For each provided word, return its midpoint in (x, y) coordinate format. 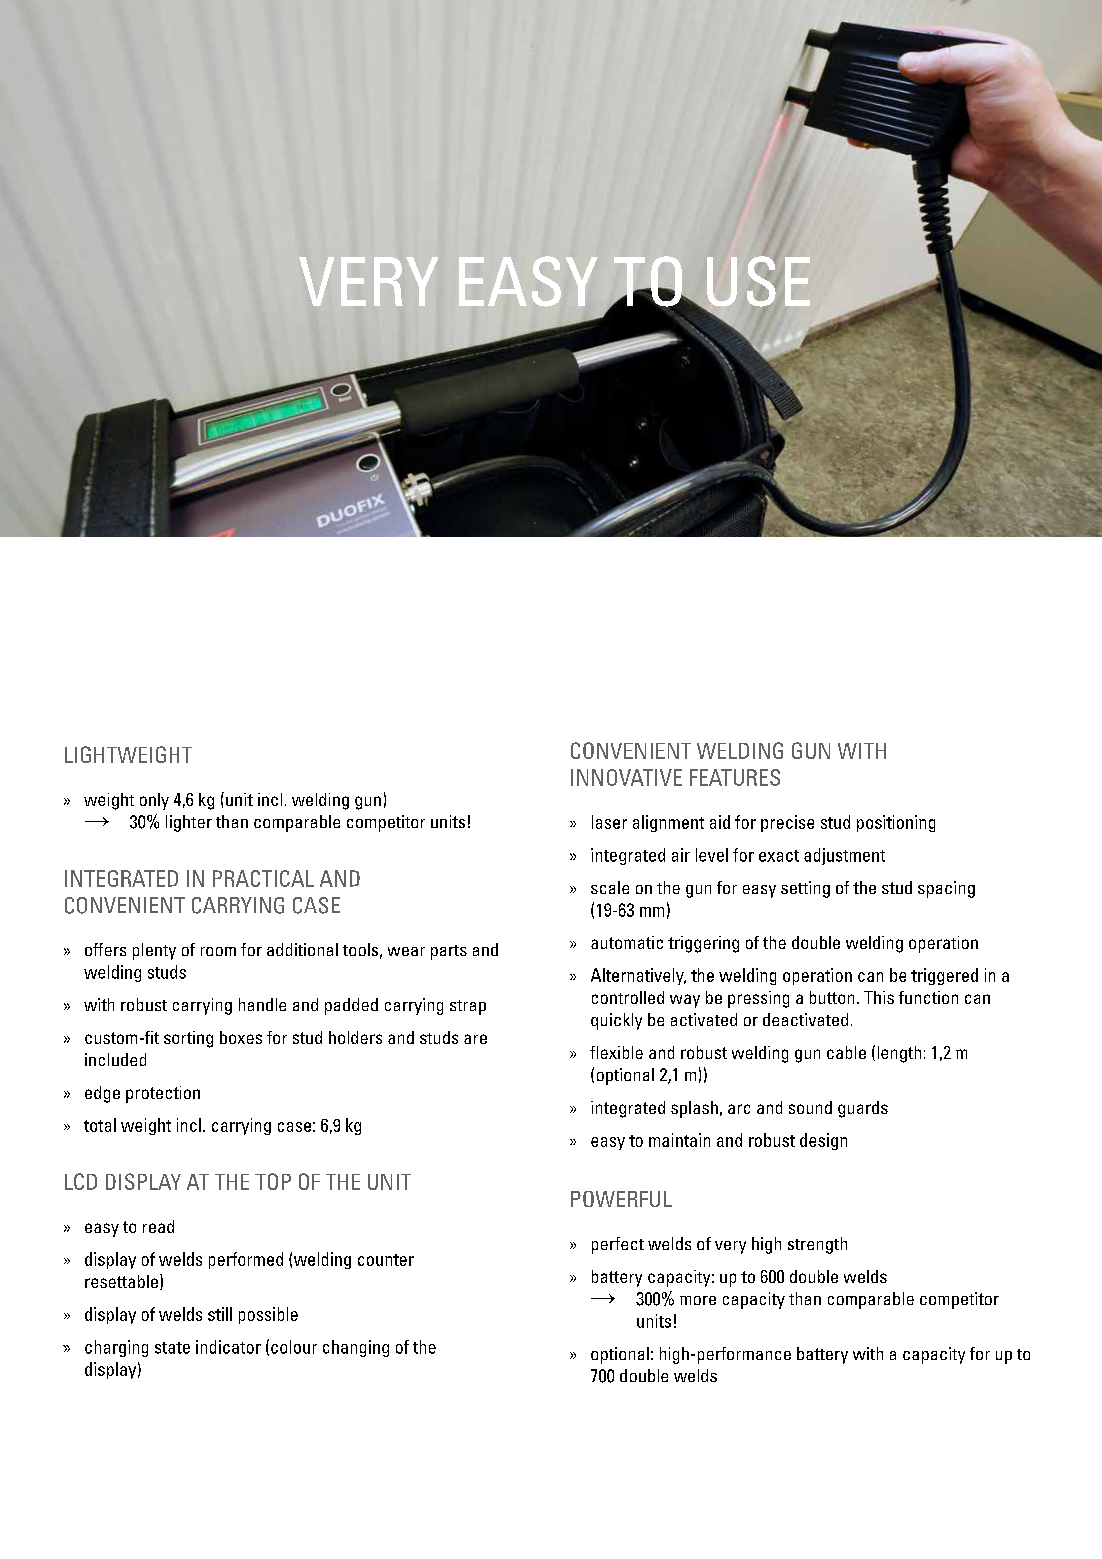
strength (817, 1245)
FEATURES (735, 777)
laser (609, 822)
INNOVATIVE (626, 777)
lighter (189, 823)
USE (758, 281)
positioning (896, 823)
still (220, 1314)
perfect (618, 1245)
